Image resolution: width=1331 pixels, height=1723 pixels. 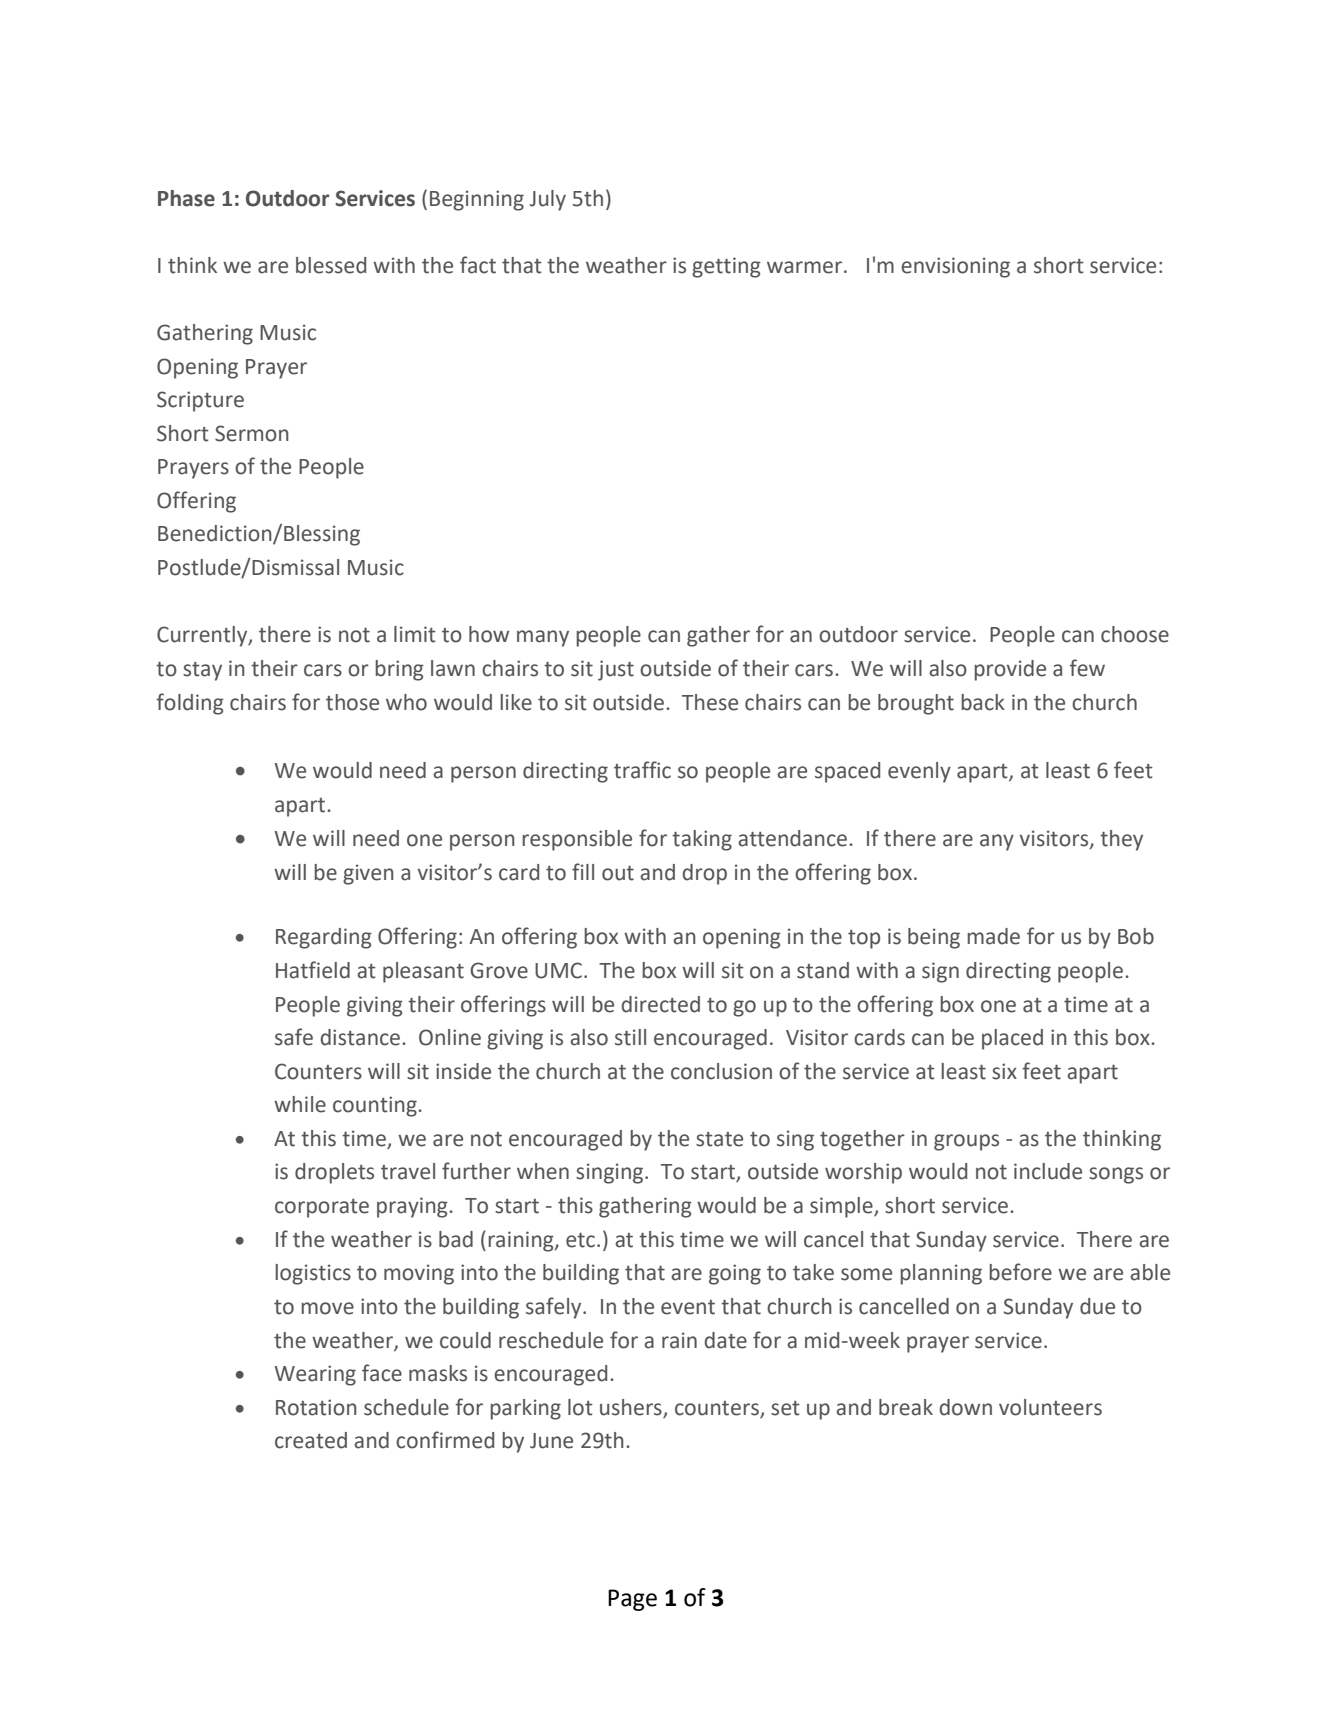 I want to click on blessed, so click(x=331, y=265).
